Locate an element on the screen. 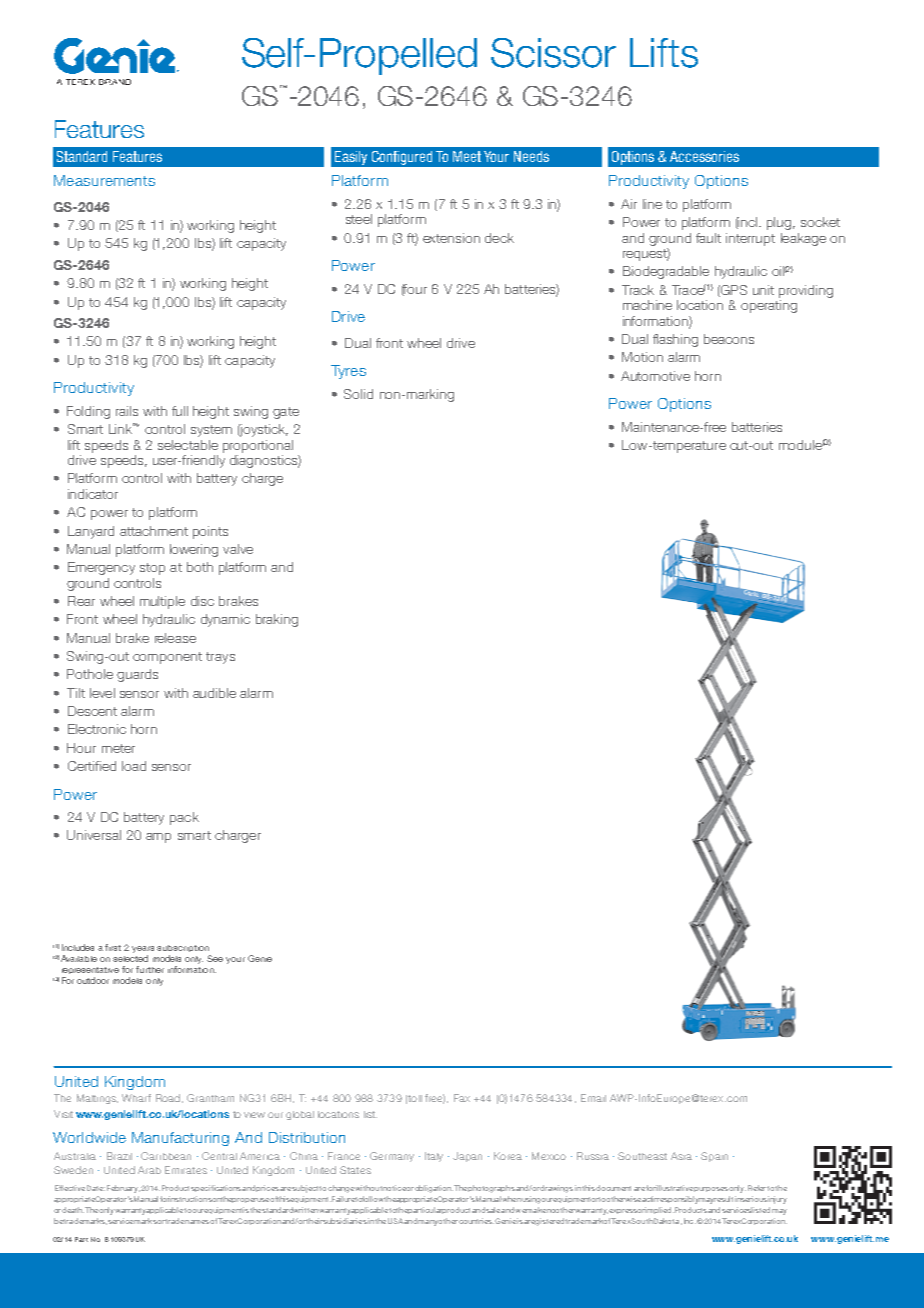 The height and width of the screenshot is (1308, 924). release is located at coordinates (175, 638).
